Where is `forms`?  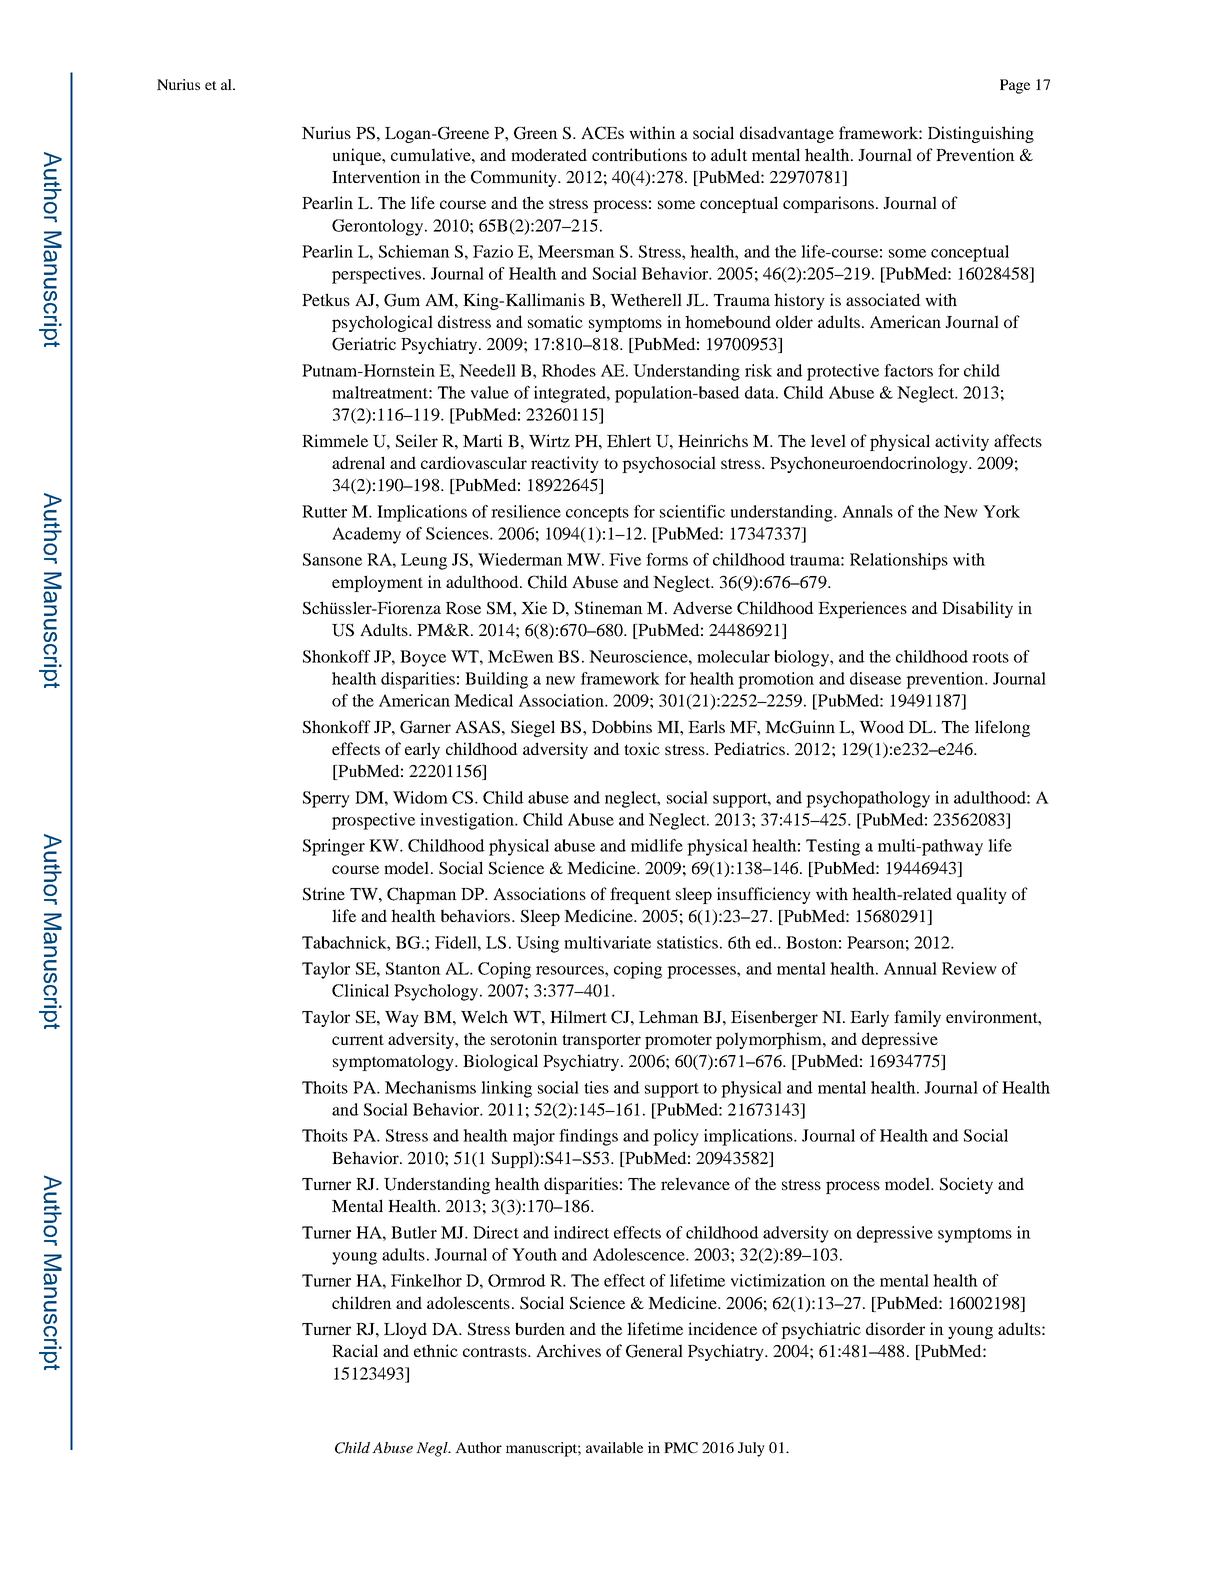
forms is located at coordinates (667, 559).
